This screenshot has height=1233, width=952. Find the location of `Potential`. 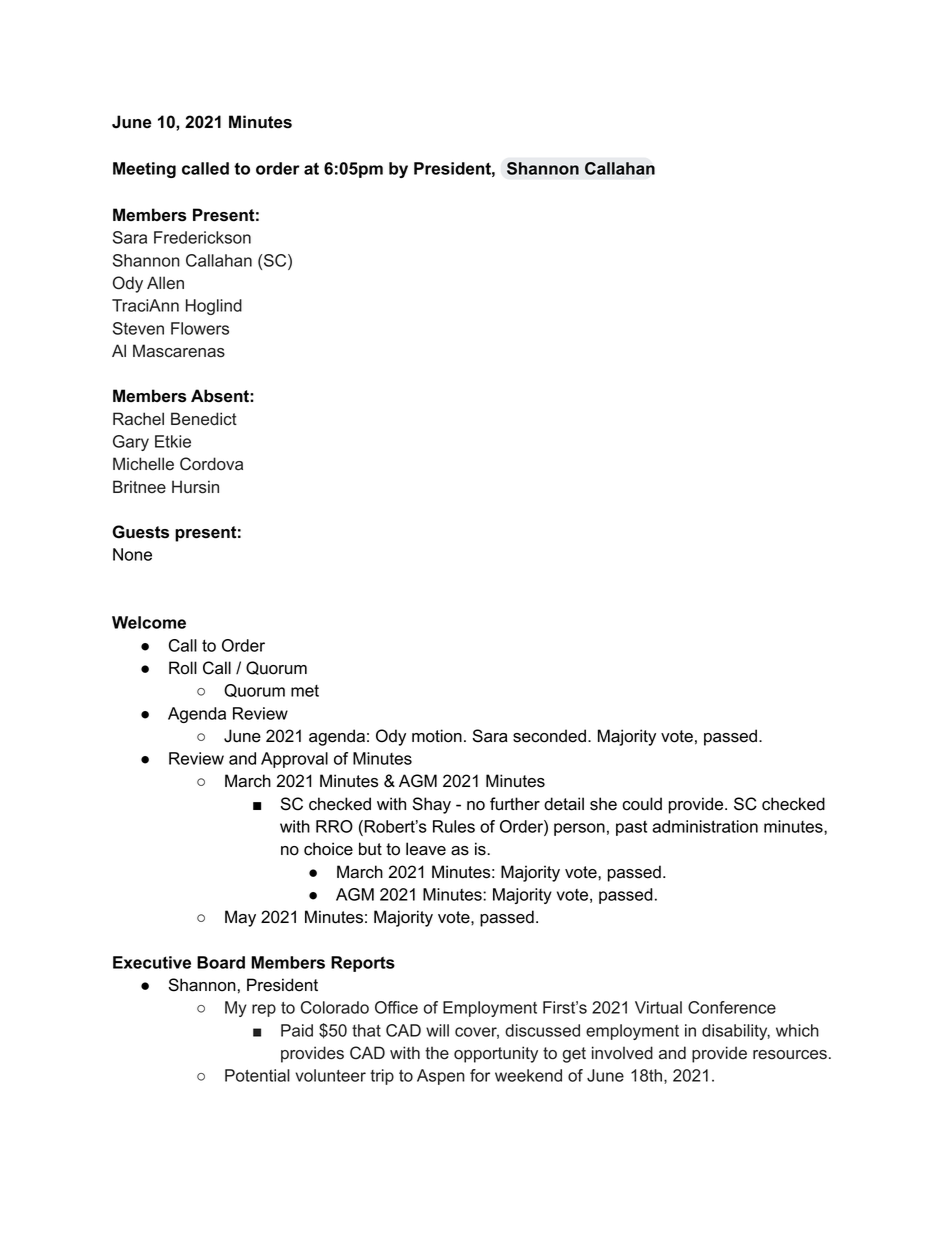

Potential is located at coordinates (257, 1075).
